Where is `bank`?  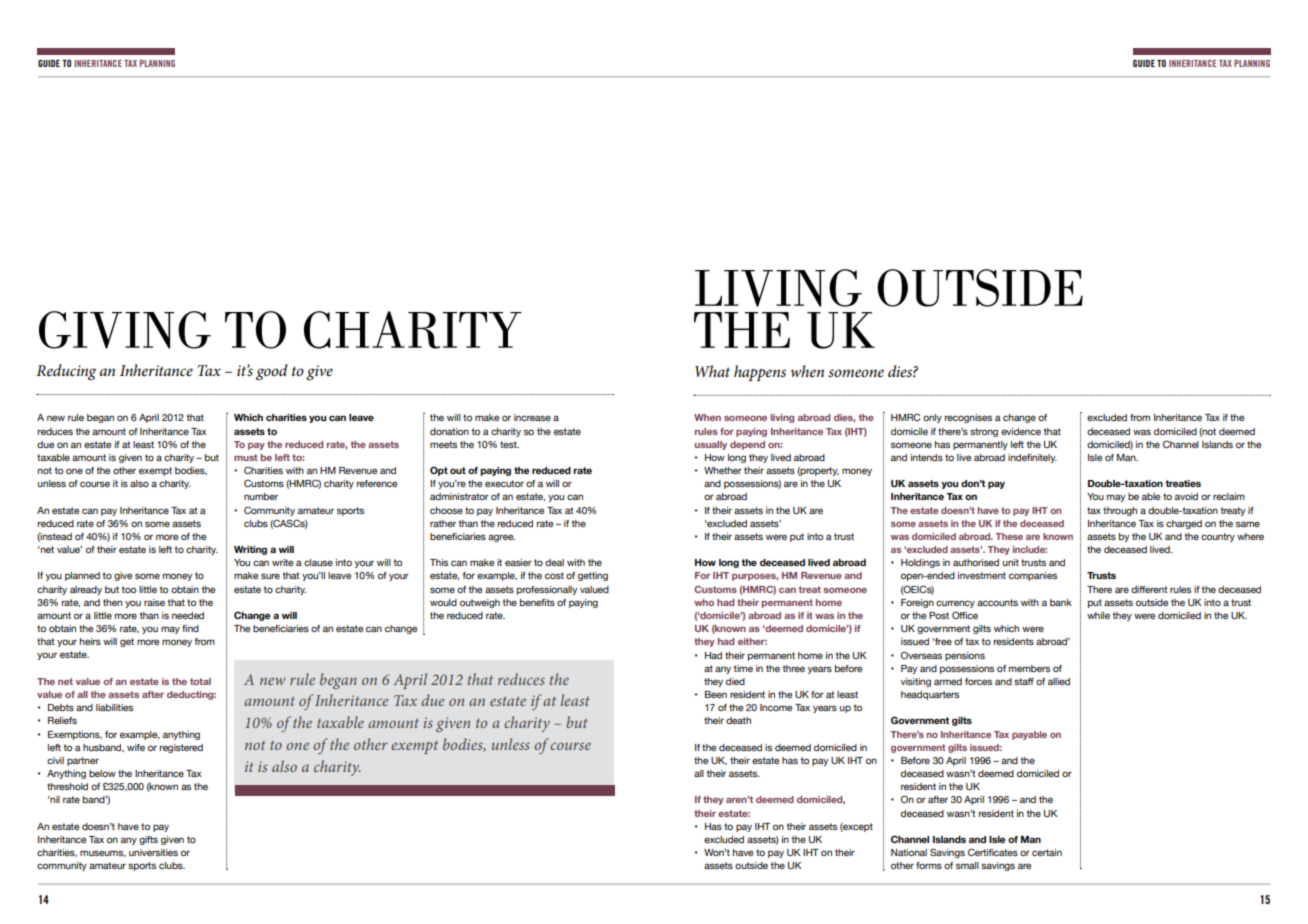 bank is located at coordinates (1061, 602).
